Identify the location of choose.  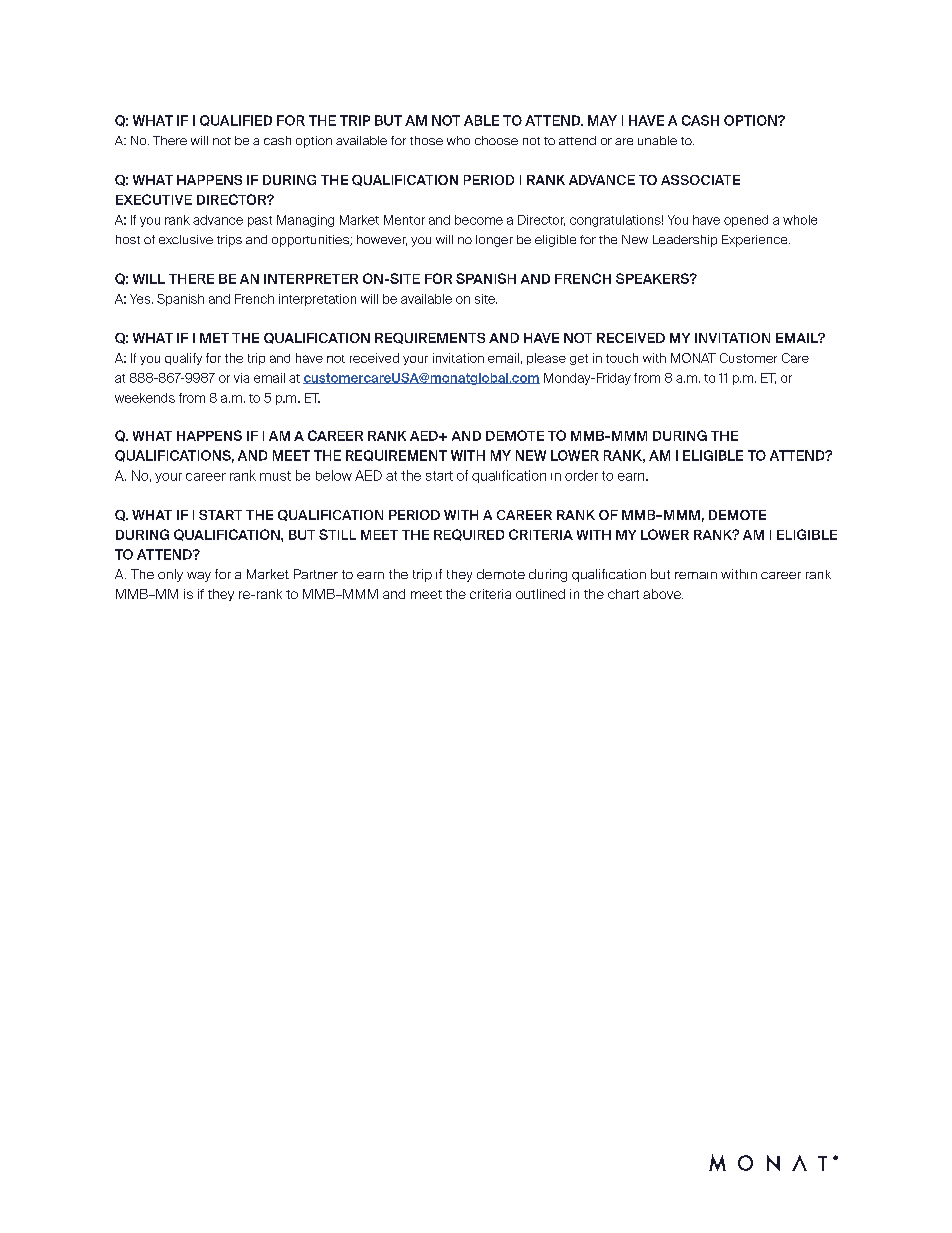
(496, 140).
